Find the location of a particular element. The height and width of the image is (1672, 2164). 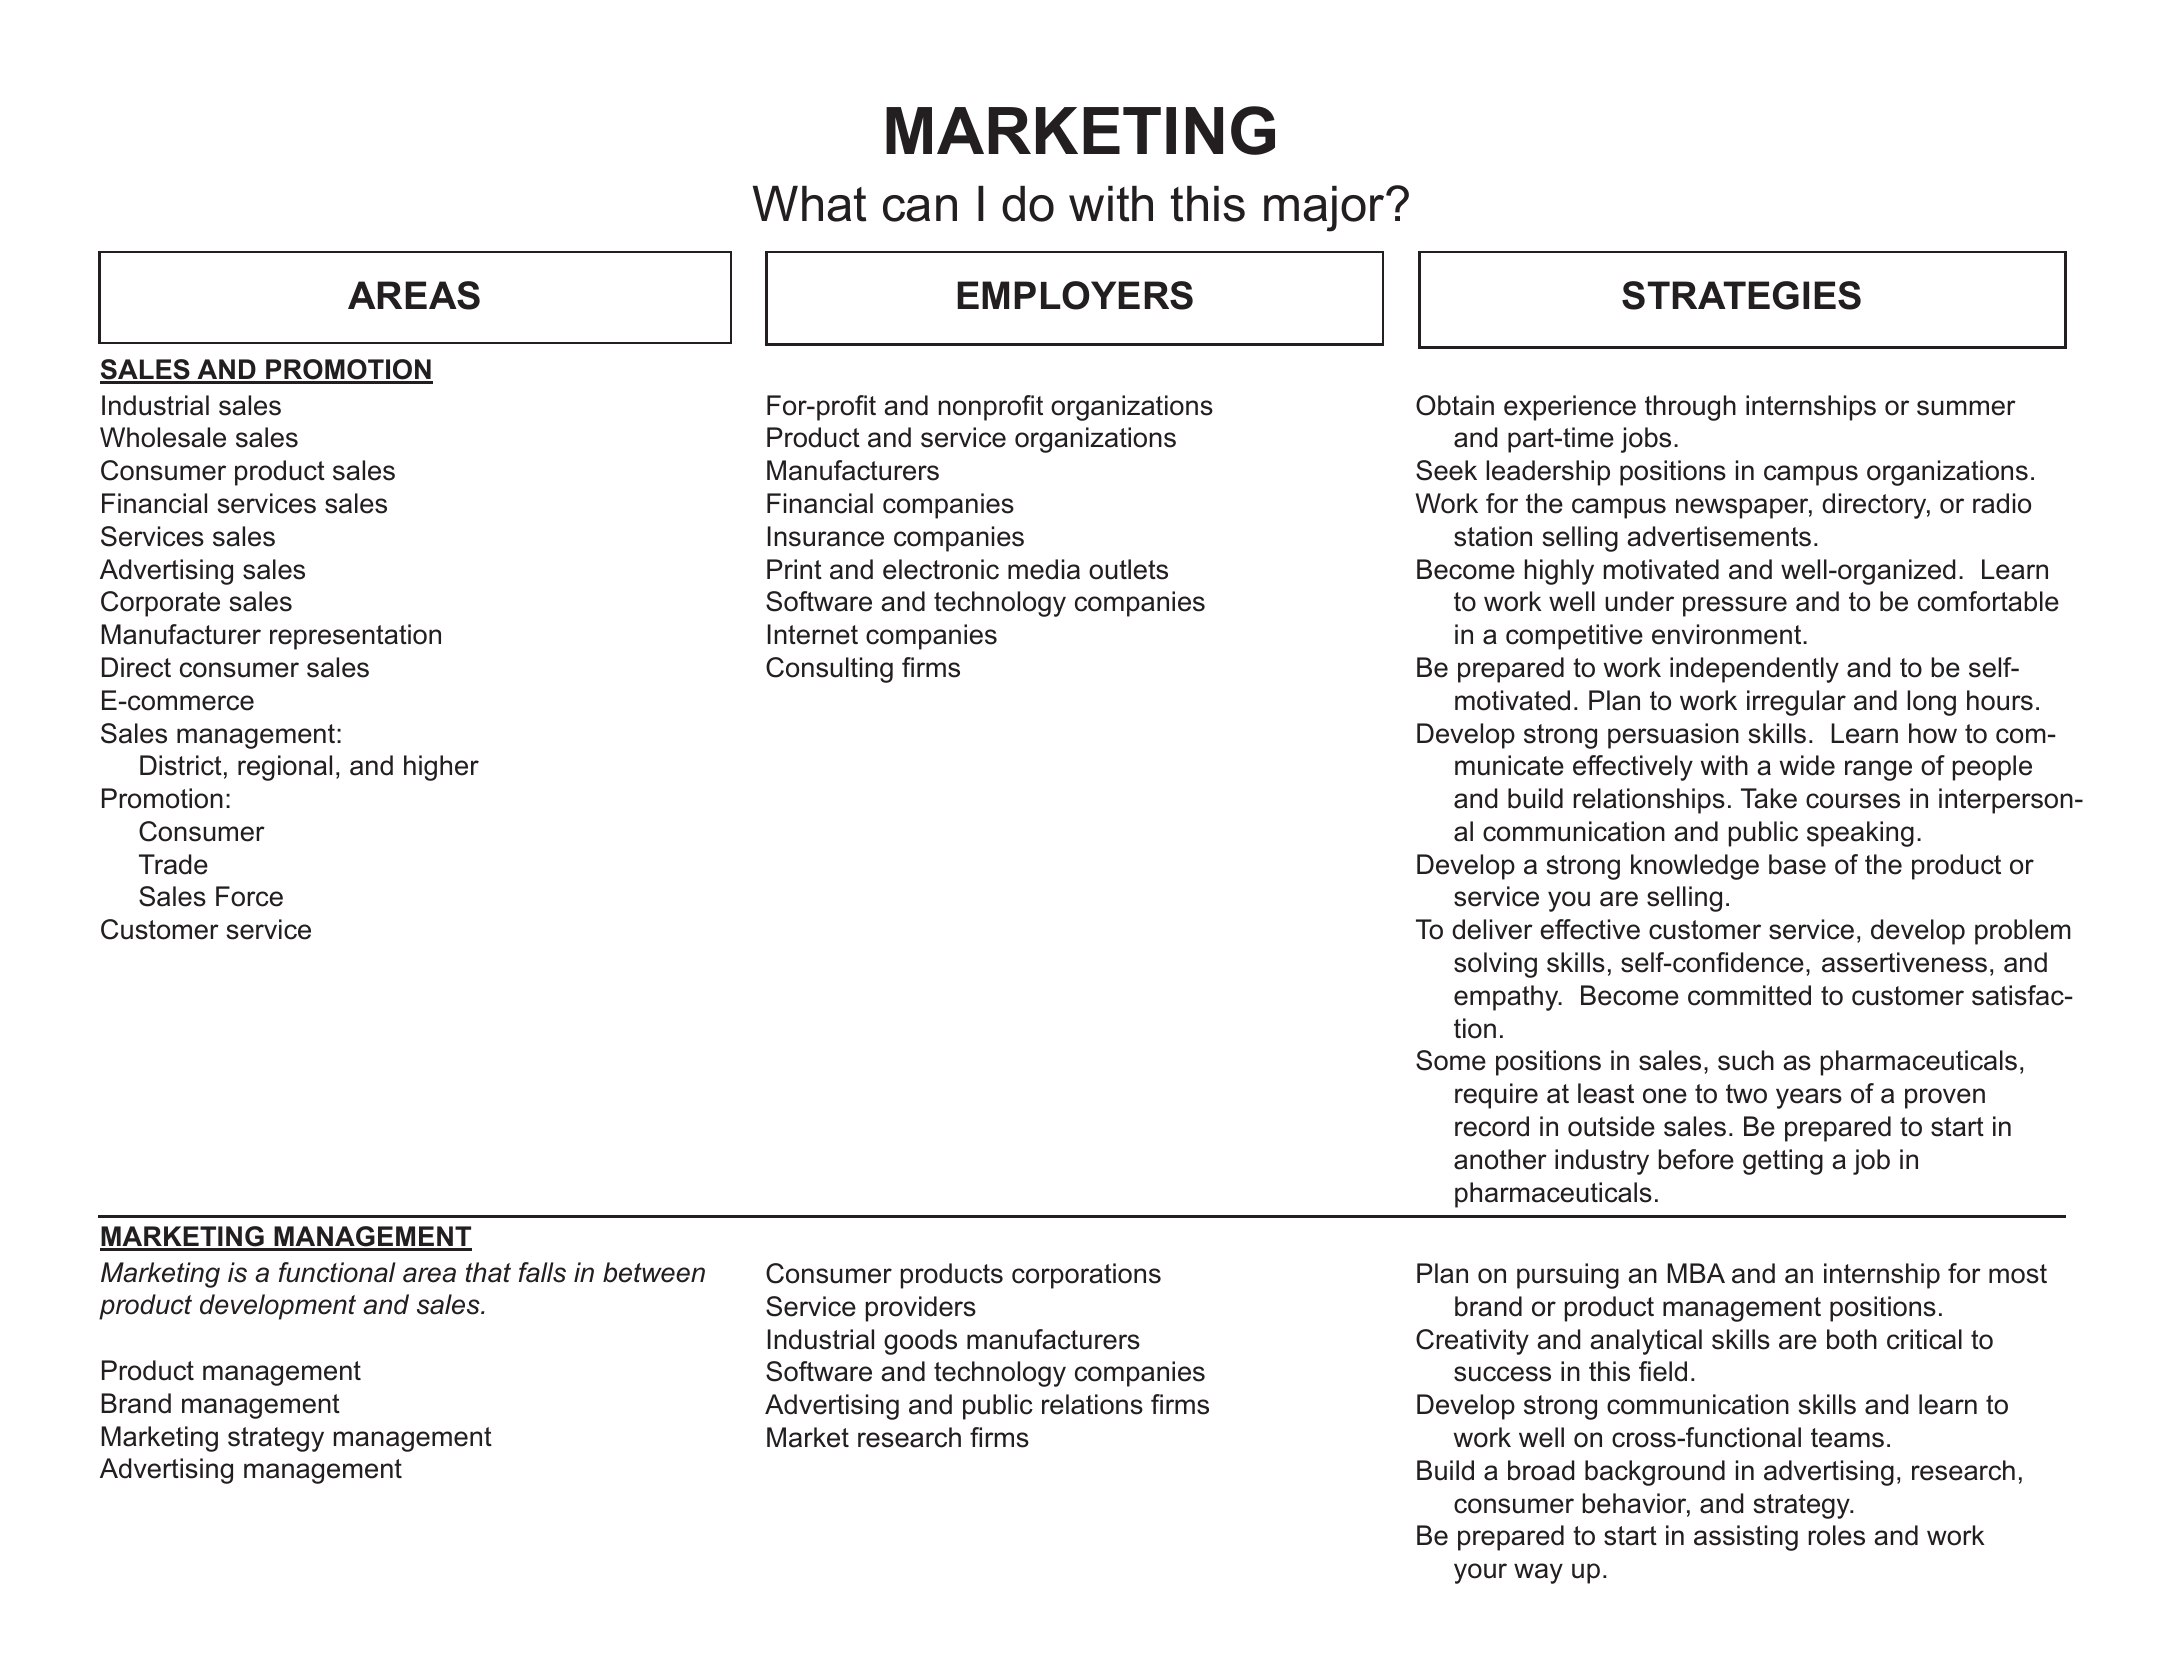

that is located at coordinates (488, 1272).
